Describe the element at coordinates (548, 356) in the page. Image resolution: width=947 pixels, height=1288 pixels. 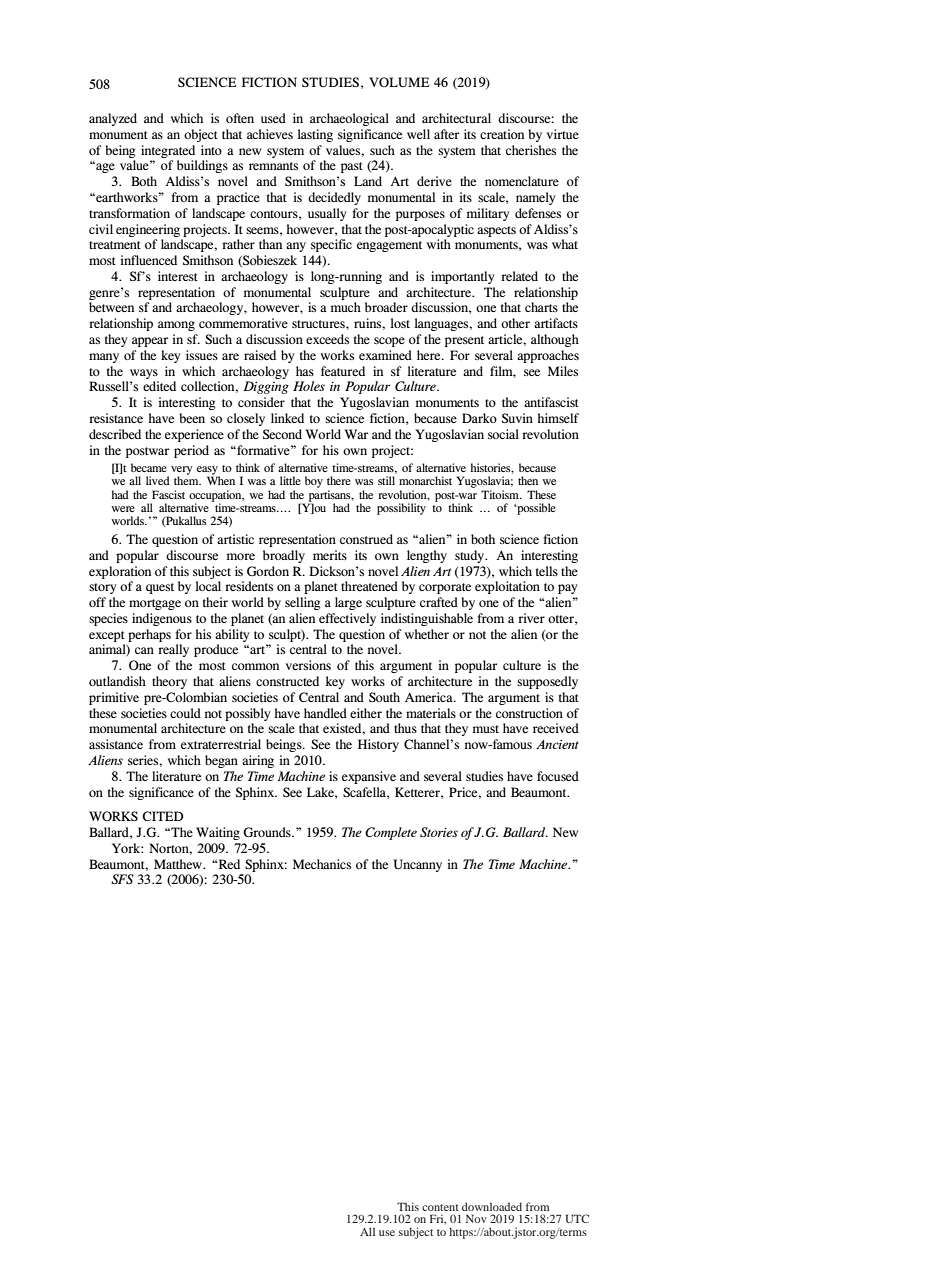
I see `approaches` at that location.
